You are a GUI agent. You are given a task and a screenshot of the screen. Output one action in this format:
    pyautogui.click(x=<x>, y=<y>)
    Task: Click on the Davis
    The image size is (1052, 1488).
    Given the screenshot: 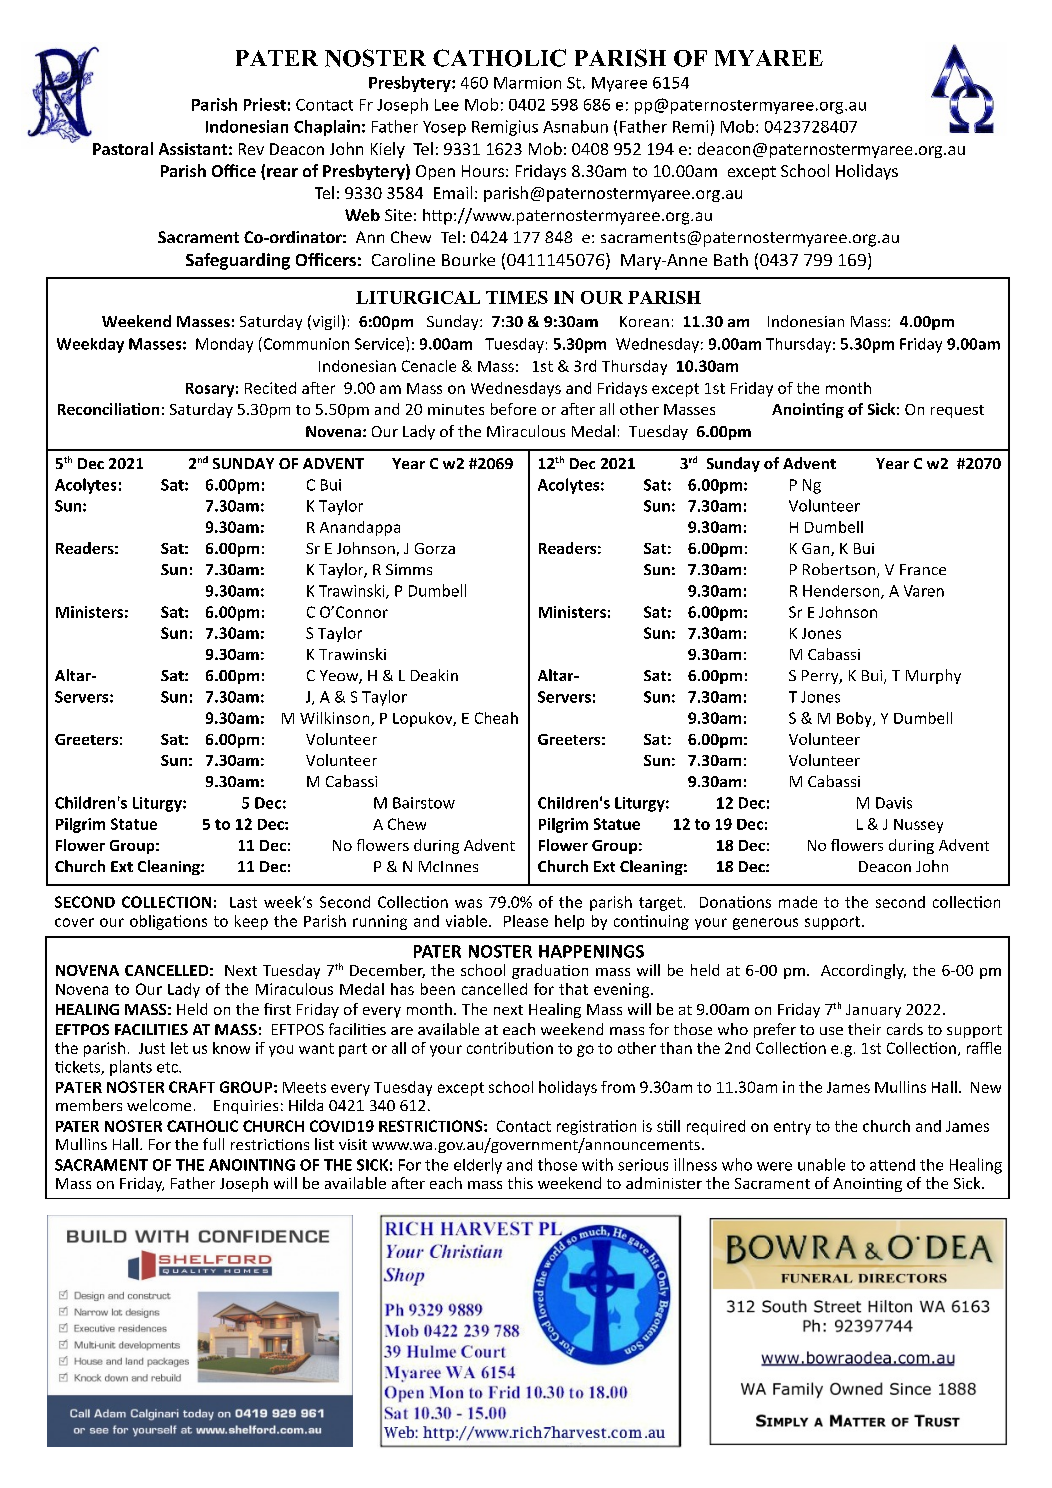 What is the action you would take?
    pyautogui.click(x=894, y=803)
